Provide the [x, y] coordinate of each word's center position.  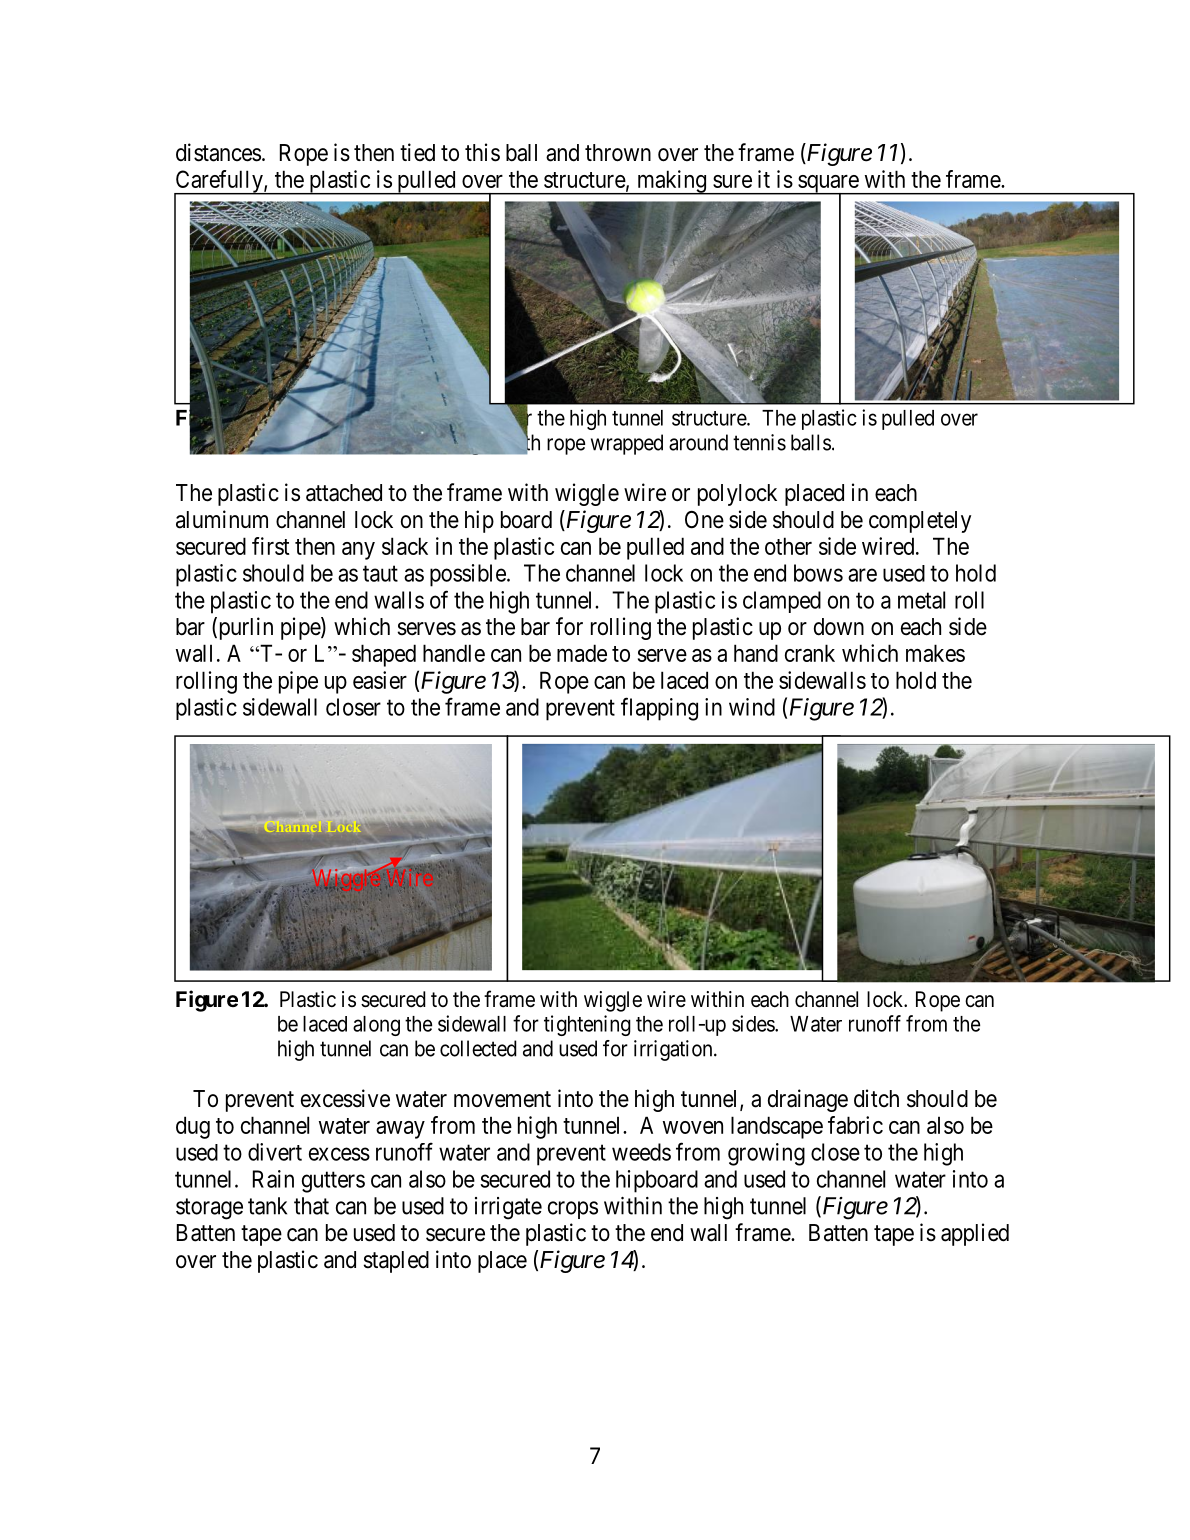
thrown [618, 153]
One [704, 520]
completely [920, 522]
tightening [587, 1025]
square [828, 185]
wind [752, 707]
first [271, 546]
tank [267, 1206]
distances [218, 152]
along [376, 1026]
